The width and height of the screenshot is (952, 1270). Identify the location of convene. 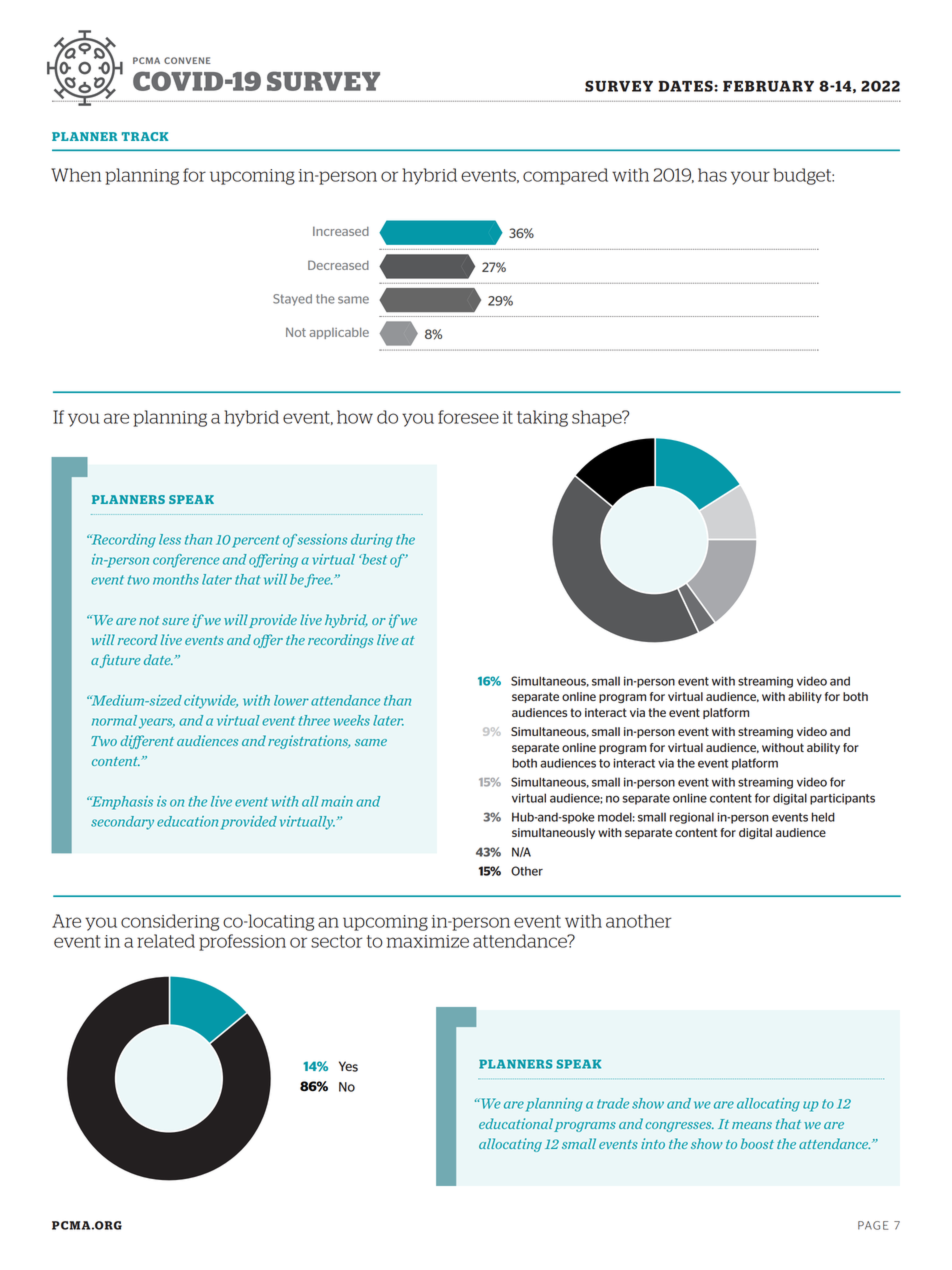
(187, 60).
